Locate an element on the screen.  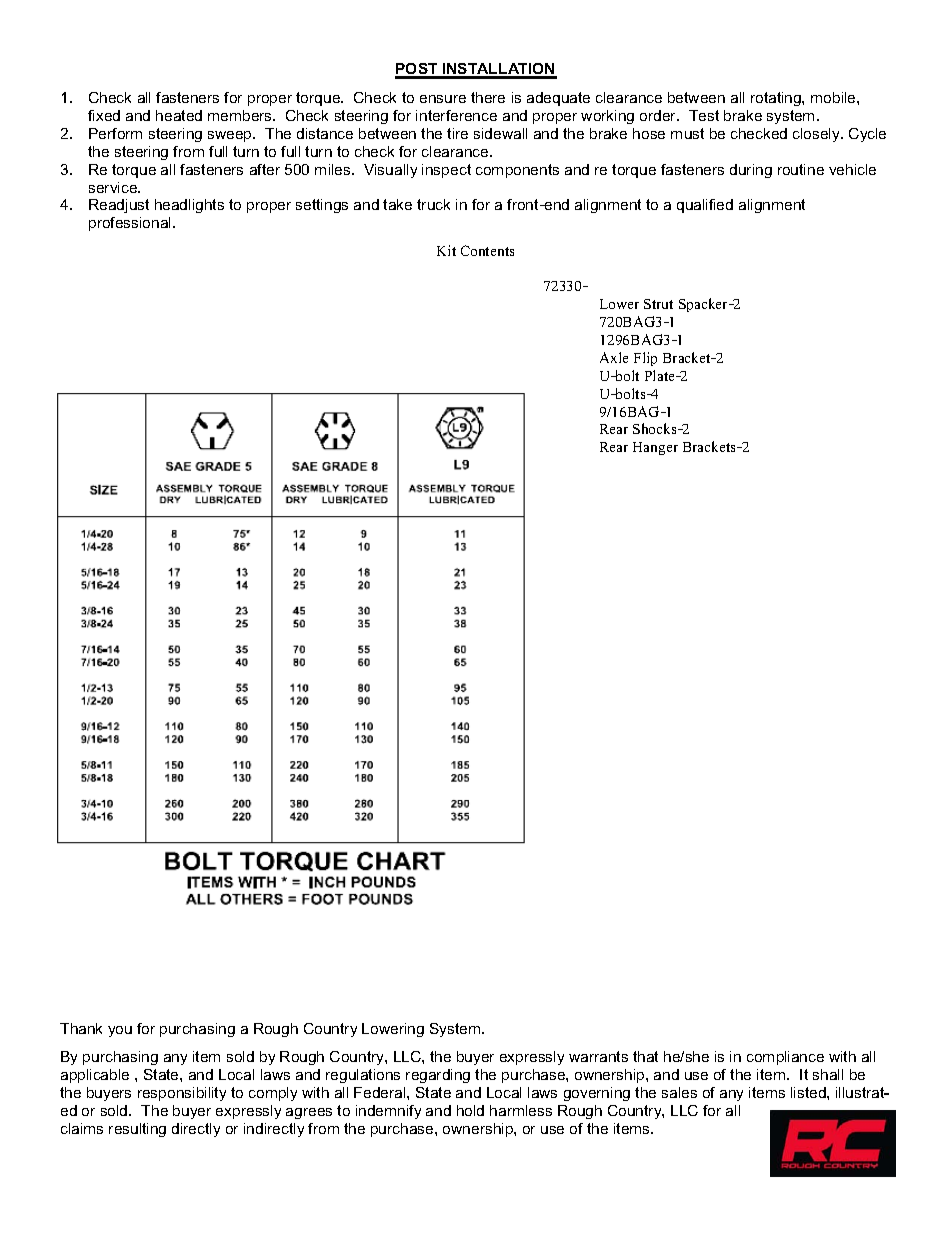
listed is located at coordinates (809, 1092).
